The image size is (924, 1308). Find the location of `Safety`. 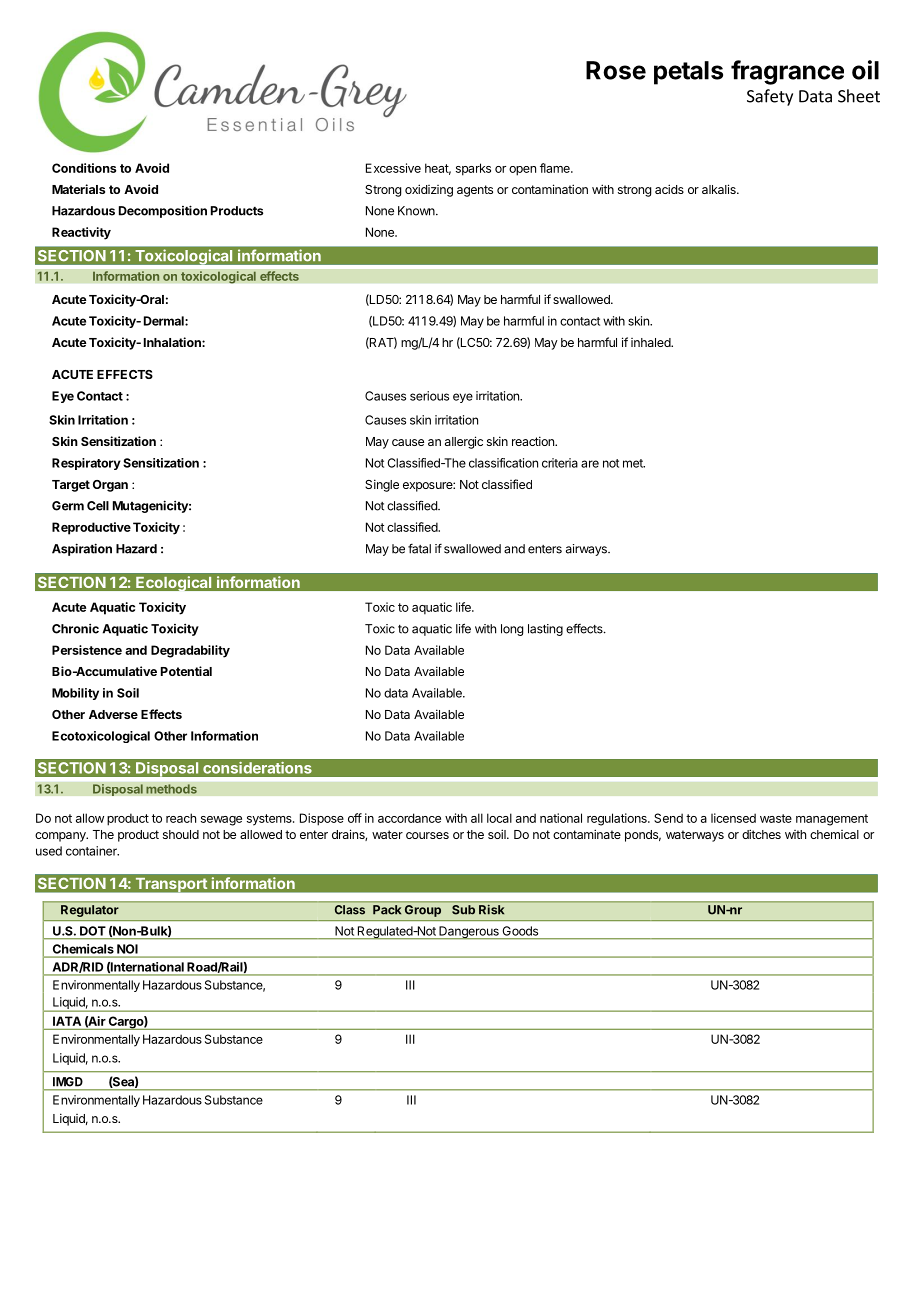

Safety is located at coordinates (770, 97).
